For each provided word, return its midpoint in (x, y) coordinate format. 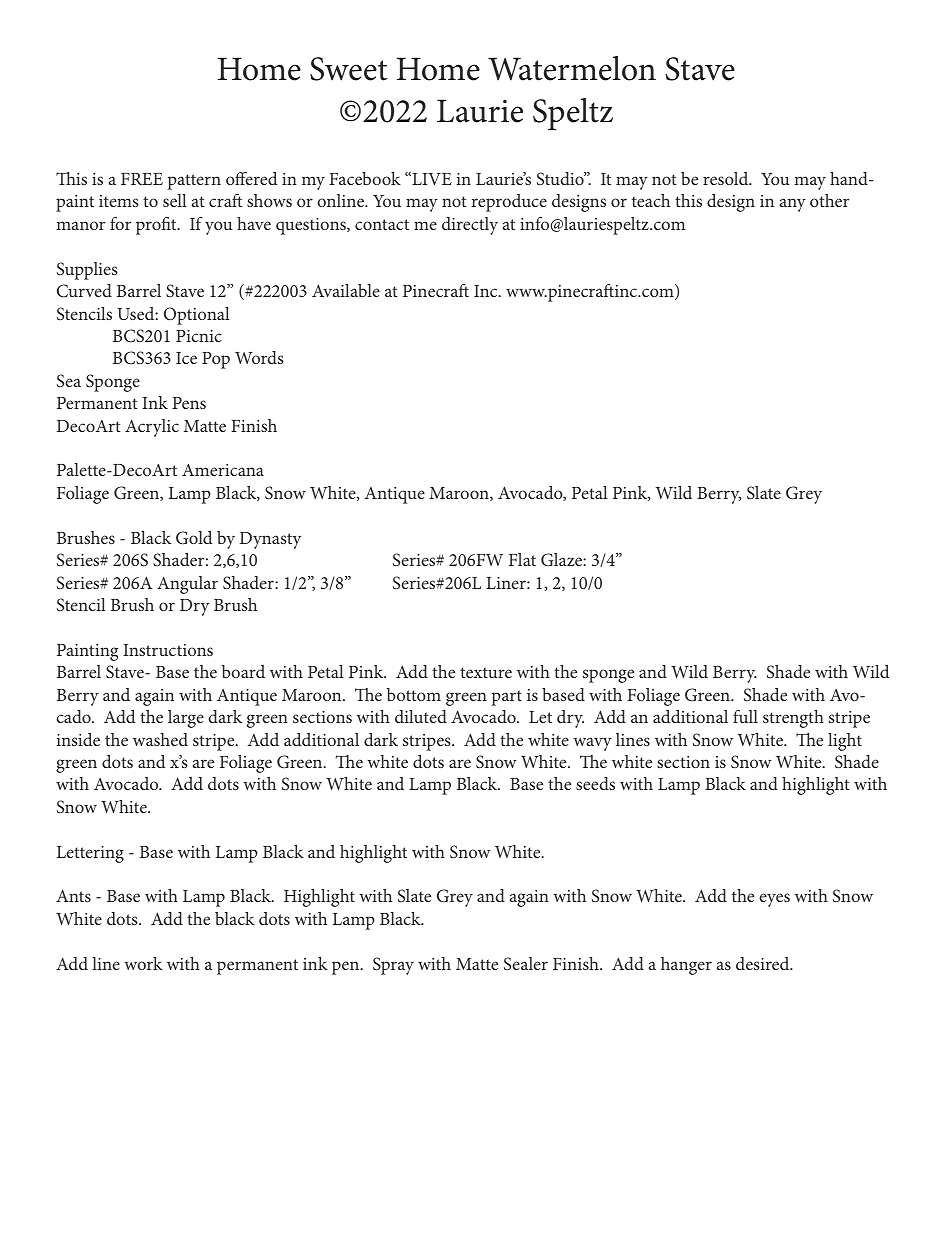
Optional (197, 316)
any (793, 205)
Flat (522, 559)
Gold (194, 537)
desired (764, 963)
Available (346, 290)
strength (793, 719)
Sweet (349, 69)
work (143, 963)
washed (160, 739)
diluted (421, 716)
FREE (142, 179)
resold (727, 178)
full (745, 716)
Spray (393, 966)
